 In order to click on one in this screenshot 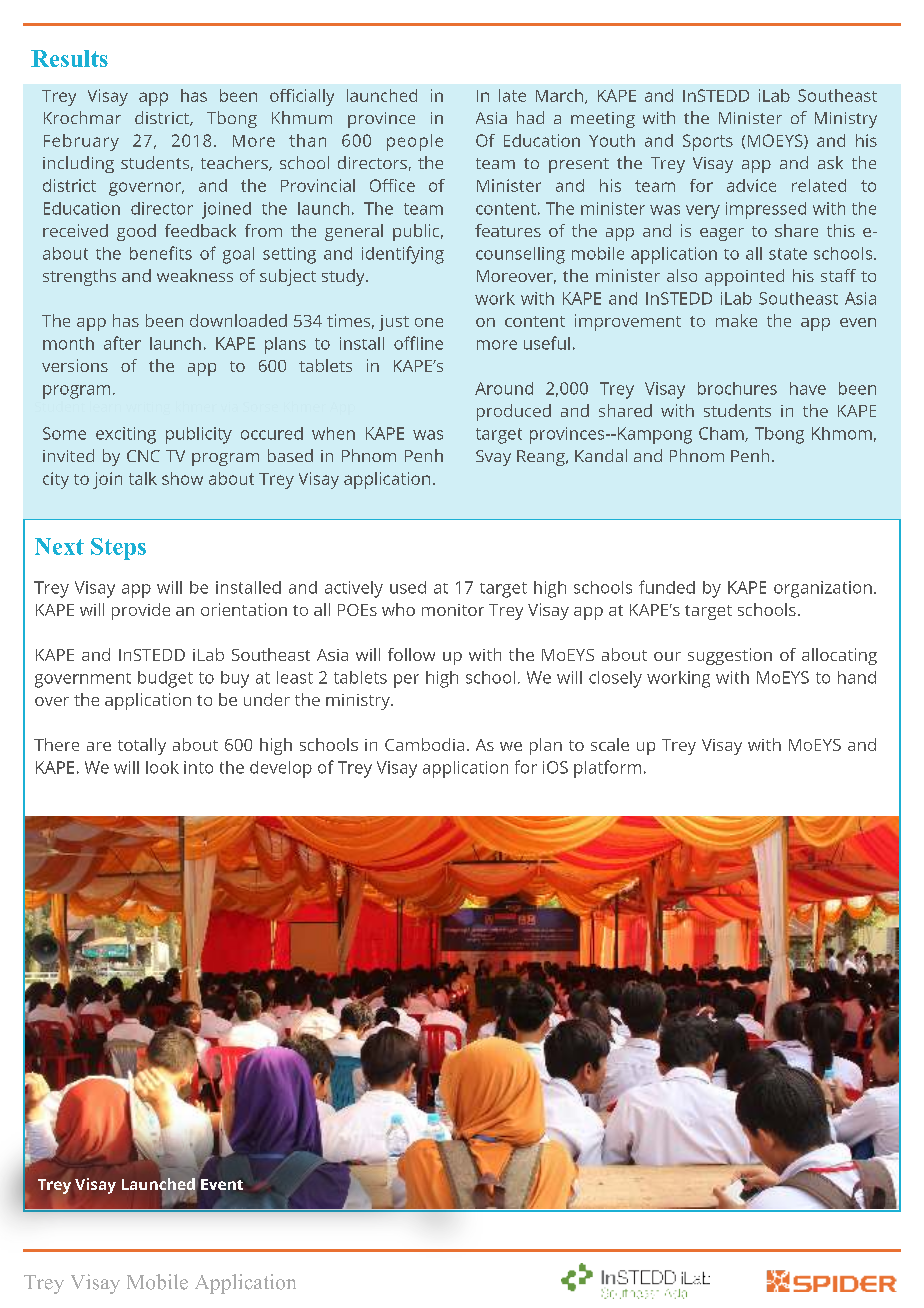, I will do `click(429, 322)`.
